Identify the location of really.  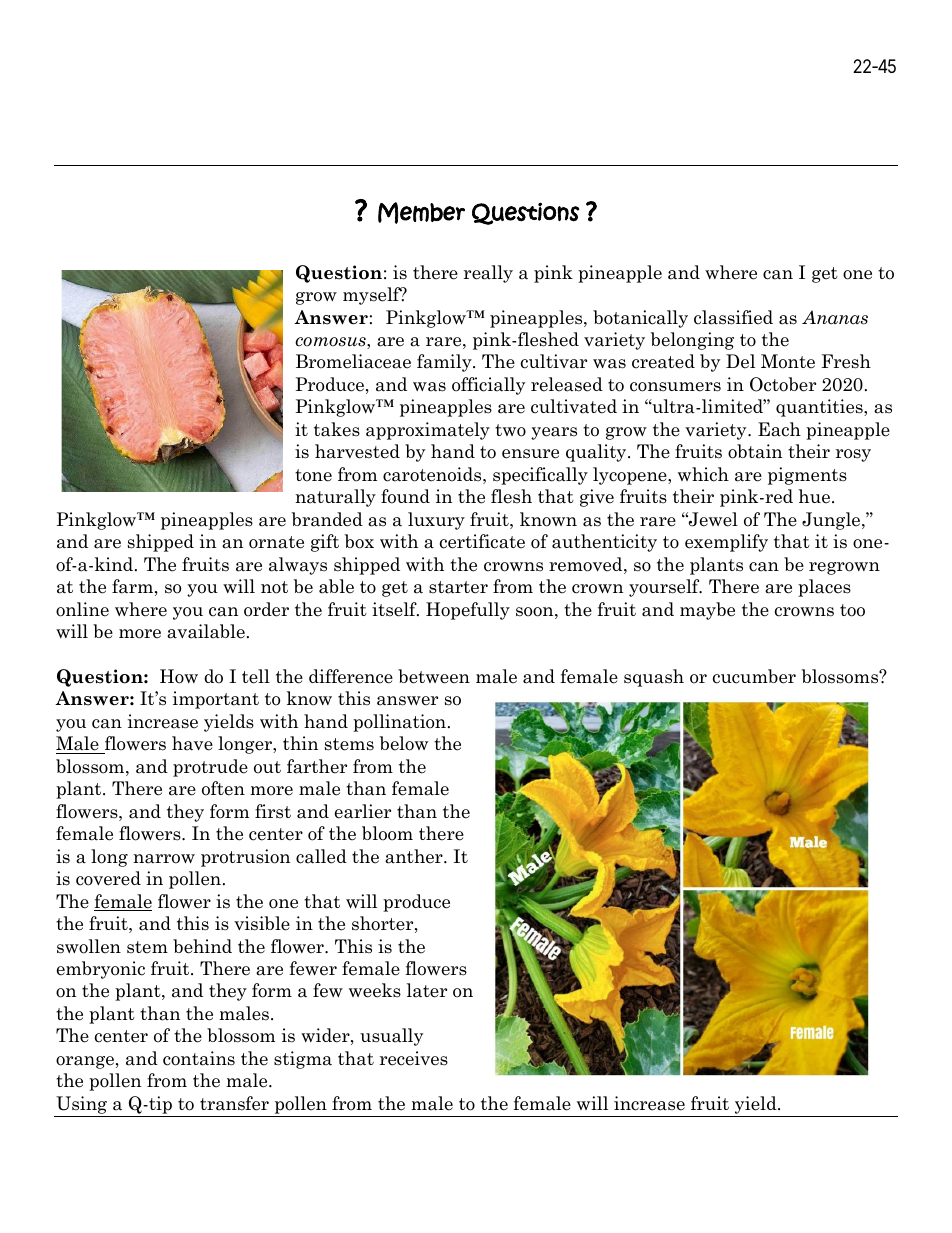
(488, 274).
